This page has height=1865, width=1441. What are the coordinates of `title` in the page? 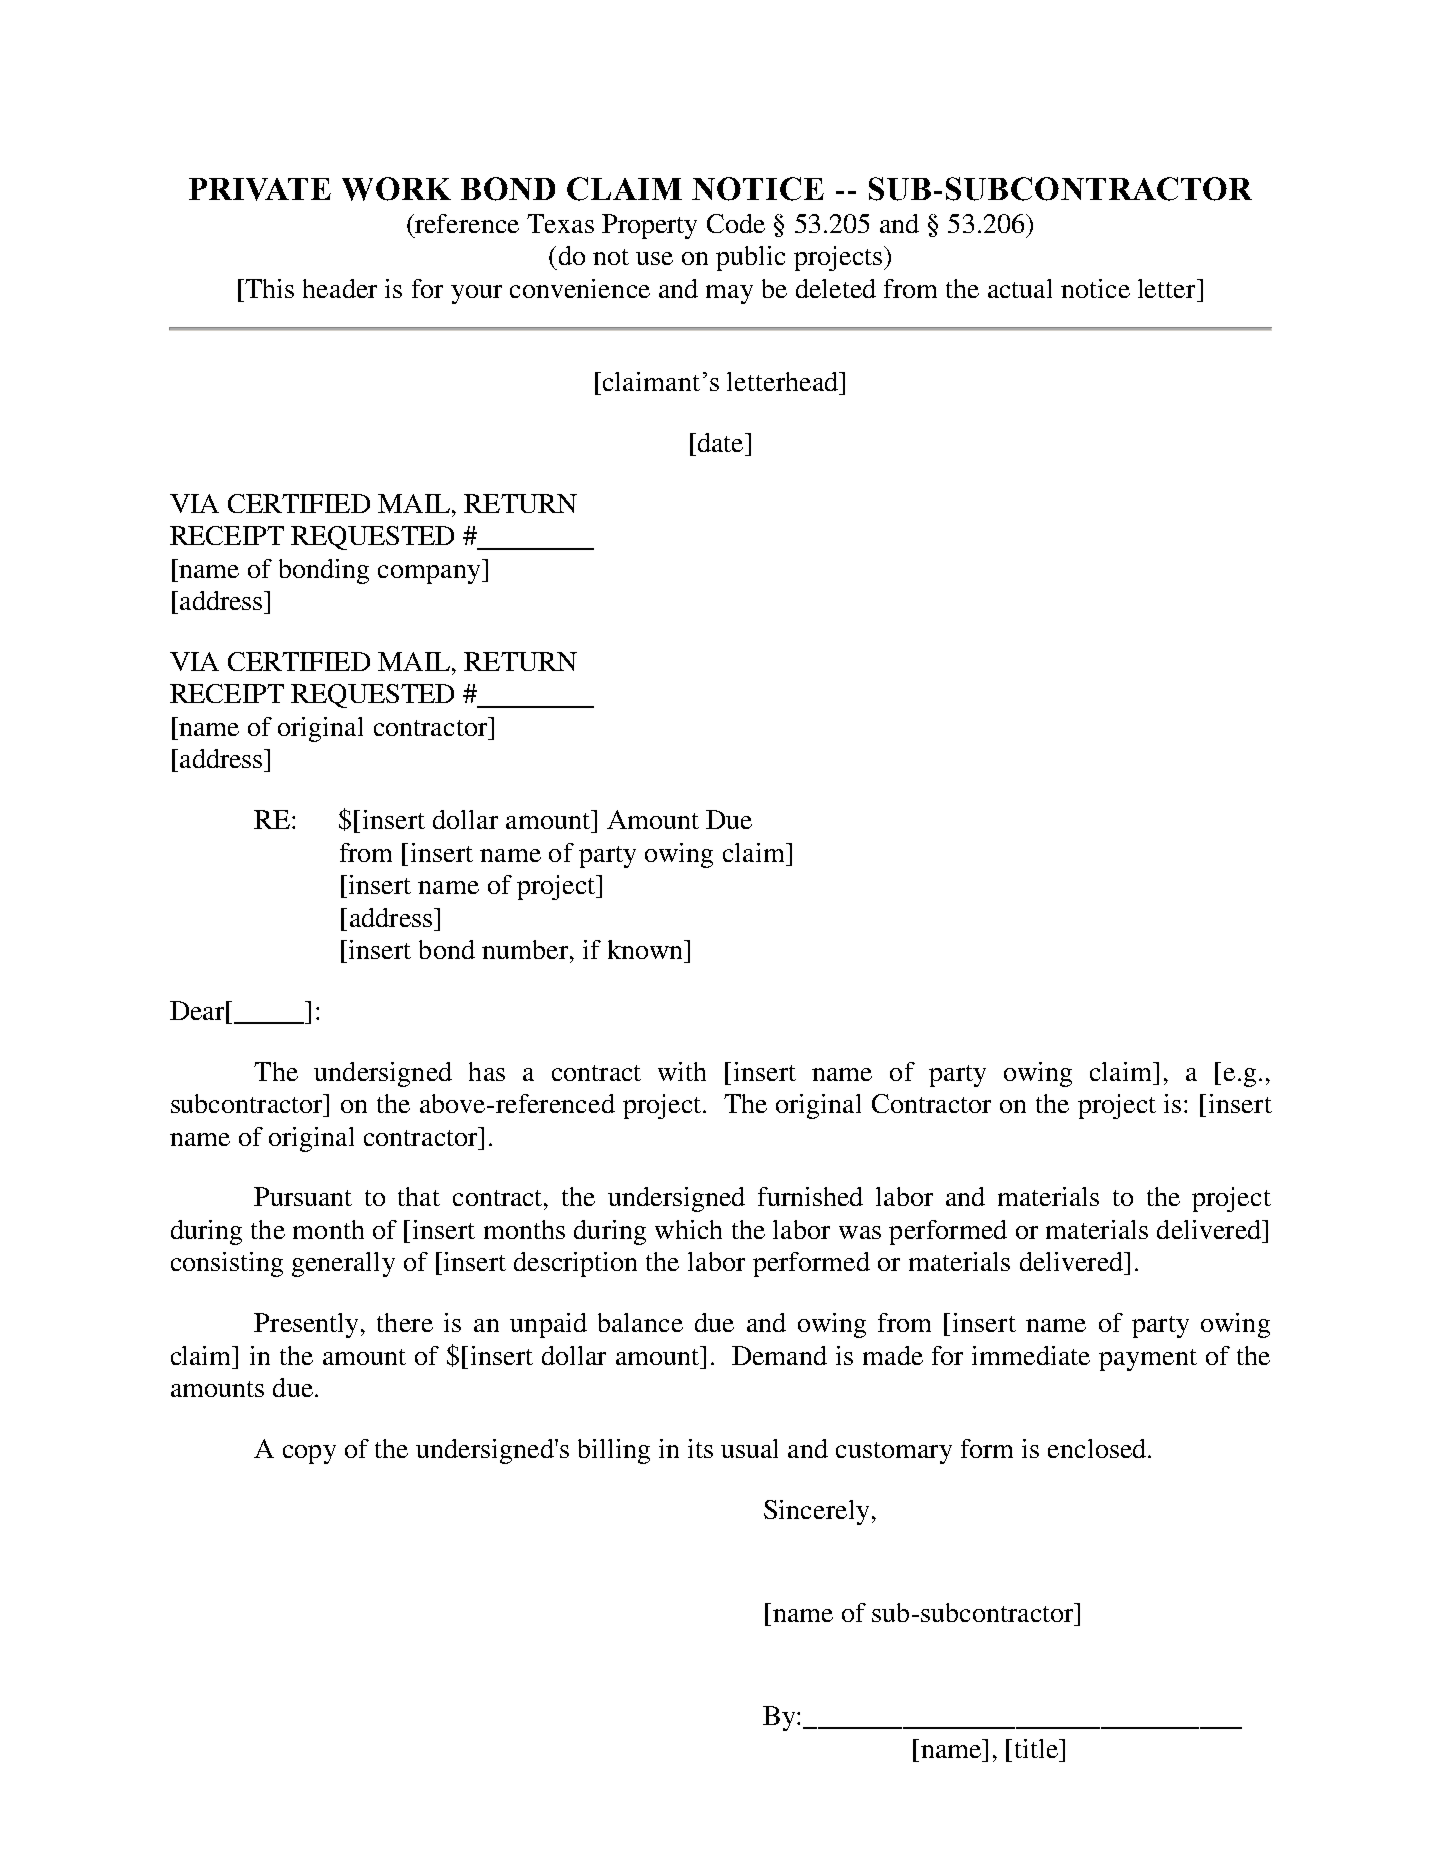 It's located at (1038, 1748).
